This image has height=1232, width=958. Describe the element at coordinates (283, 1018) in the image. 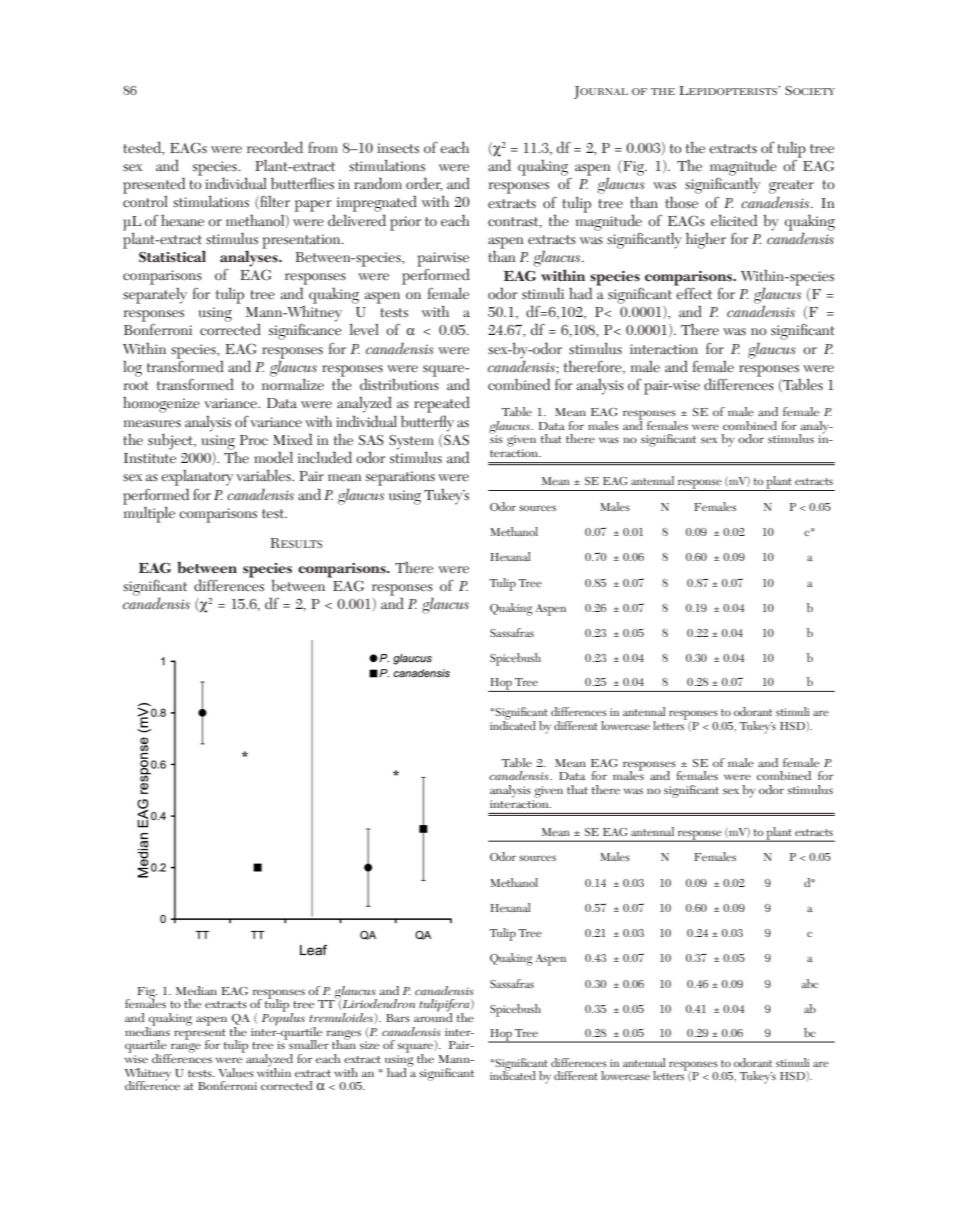

I see `Populus` at that location.
